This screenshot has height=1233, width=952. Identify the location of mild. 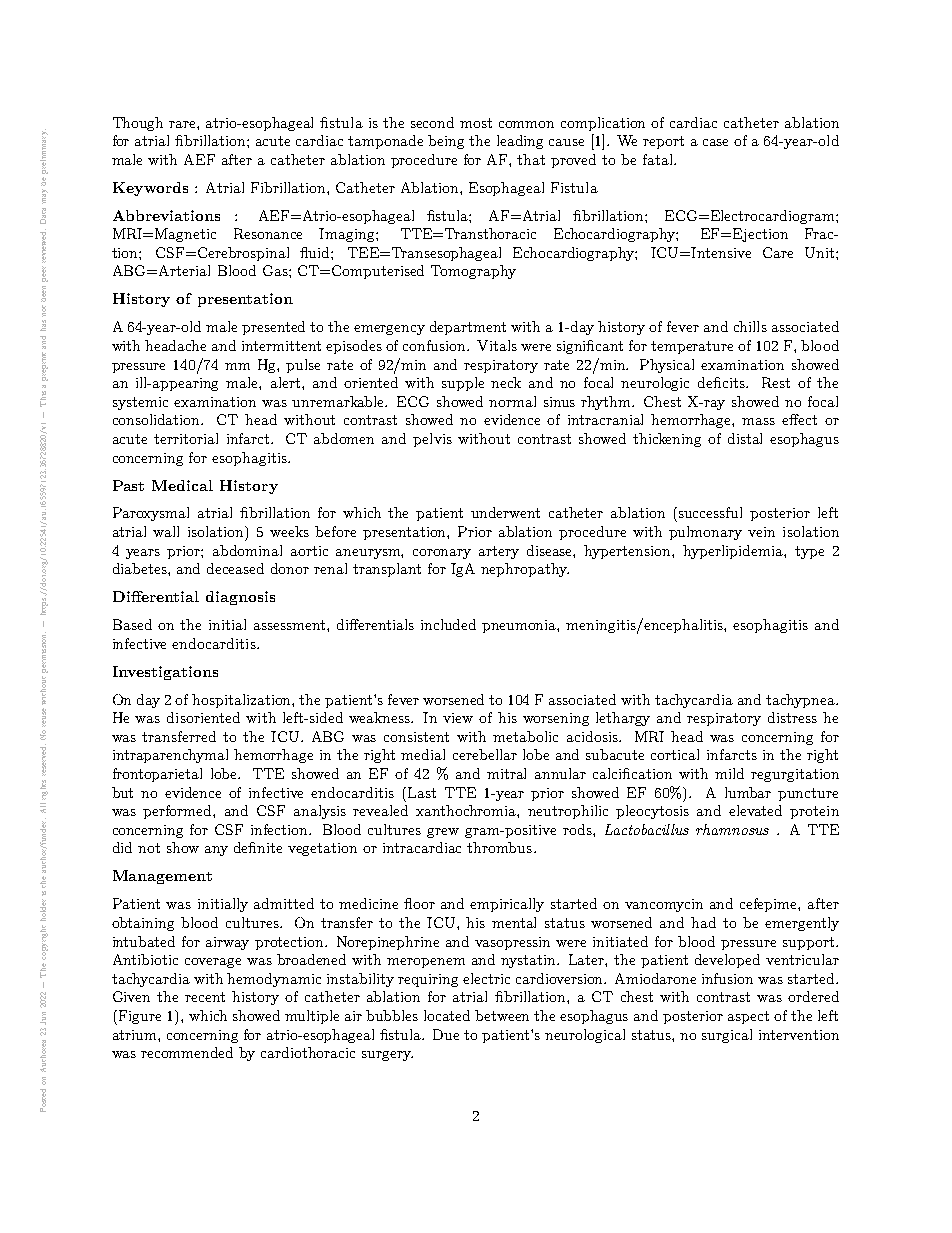
(729, 773).
